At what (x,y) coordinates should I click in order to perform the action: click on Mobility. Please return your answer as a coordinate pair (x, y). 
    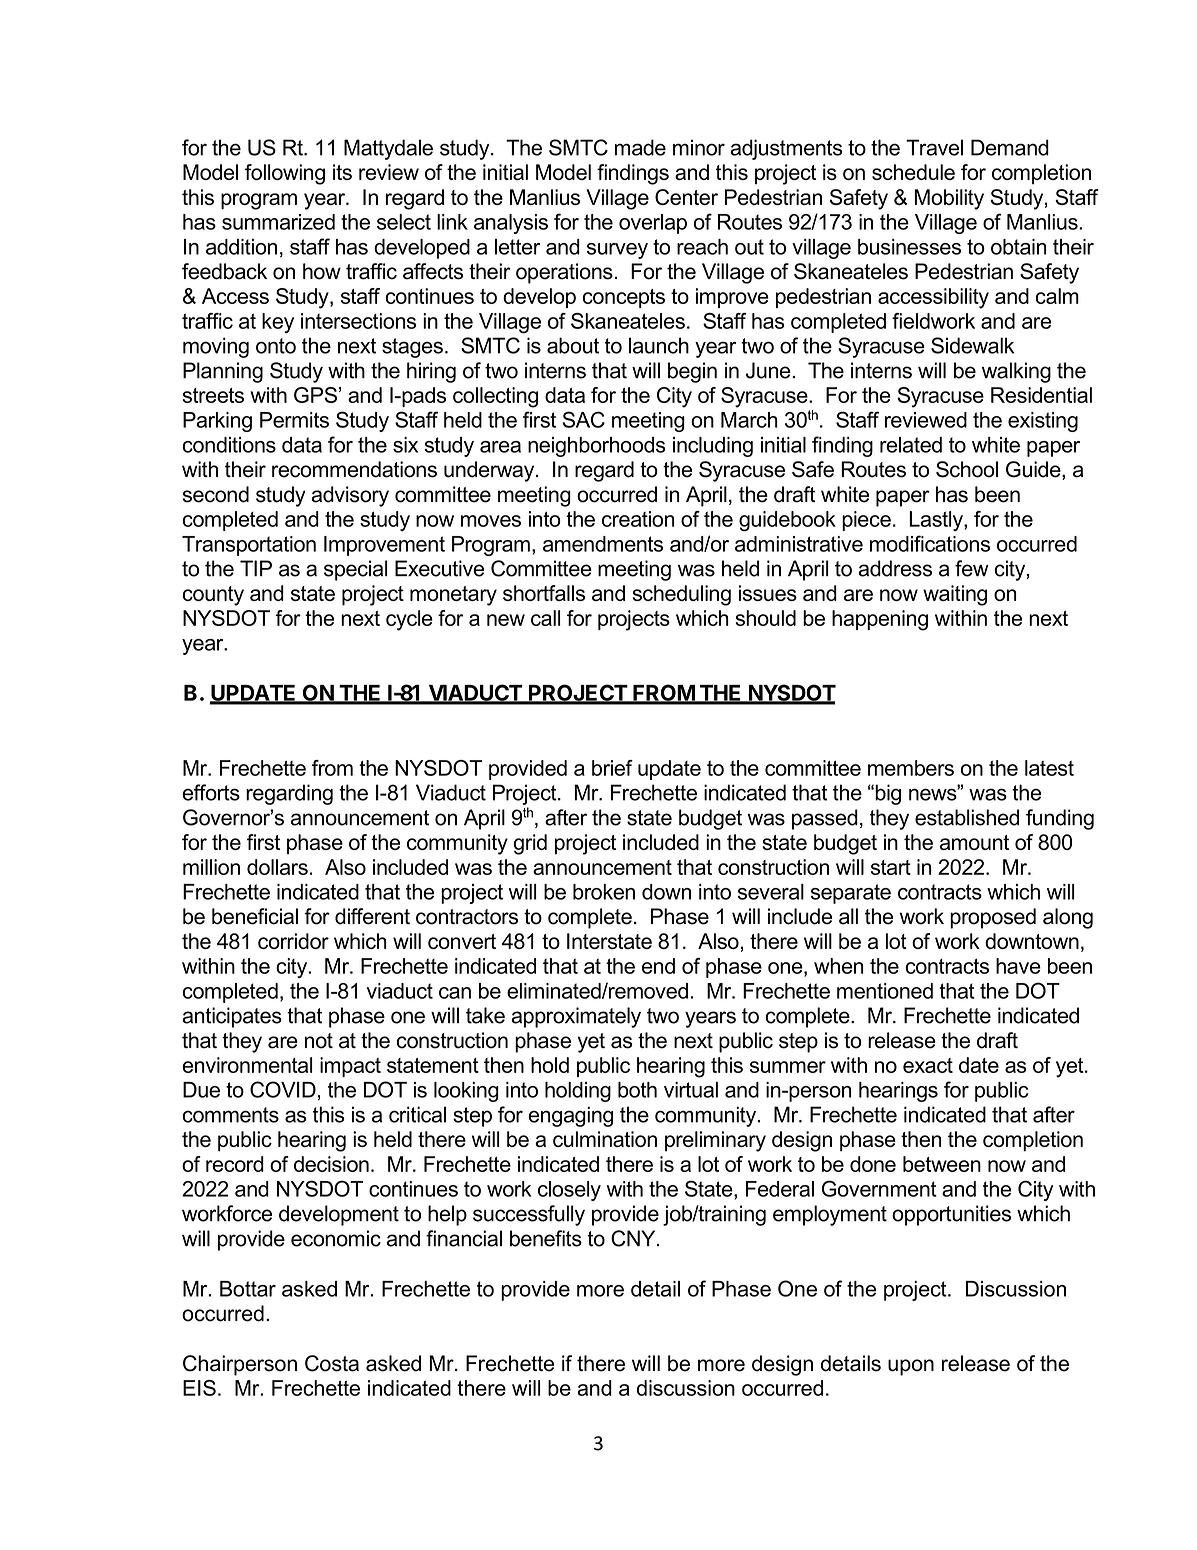
    Looking at the image, I should click on (949, 199).
